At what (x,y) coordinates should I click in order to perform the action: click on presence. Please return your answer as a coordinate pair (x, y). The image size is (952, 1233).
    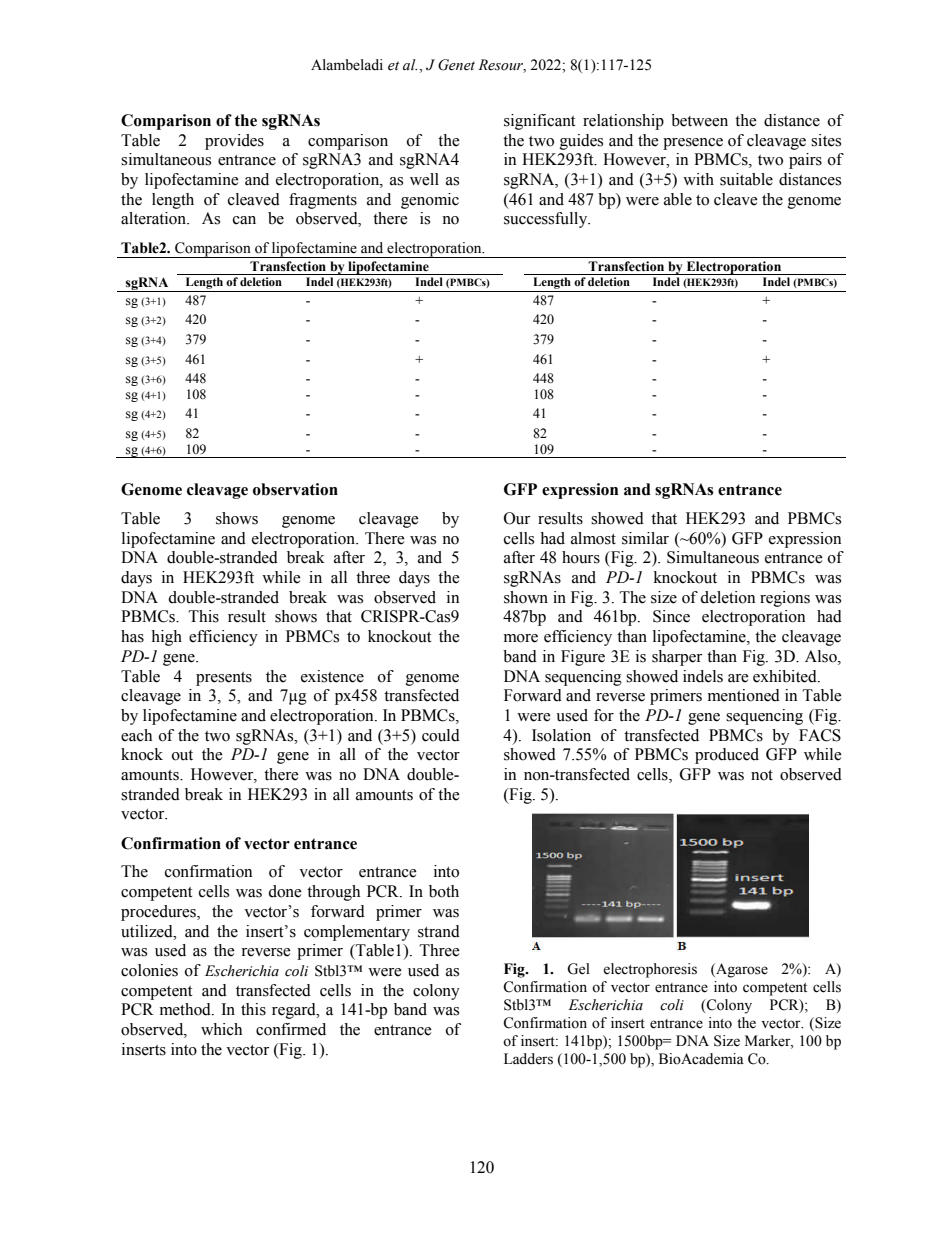
    Looking at the image, I should click on (693, 144).
